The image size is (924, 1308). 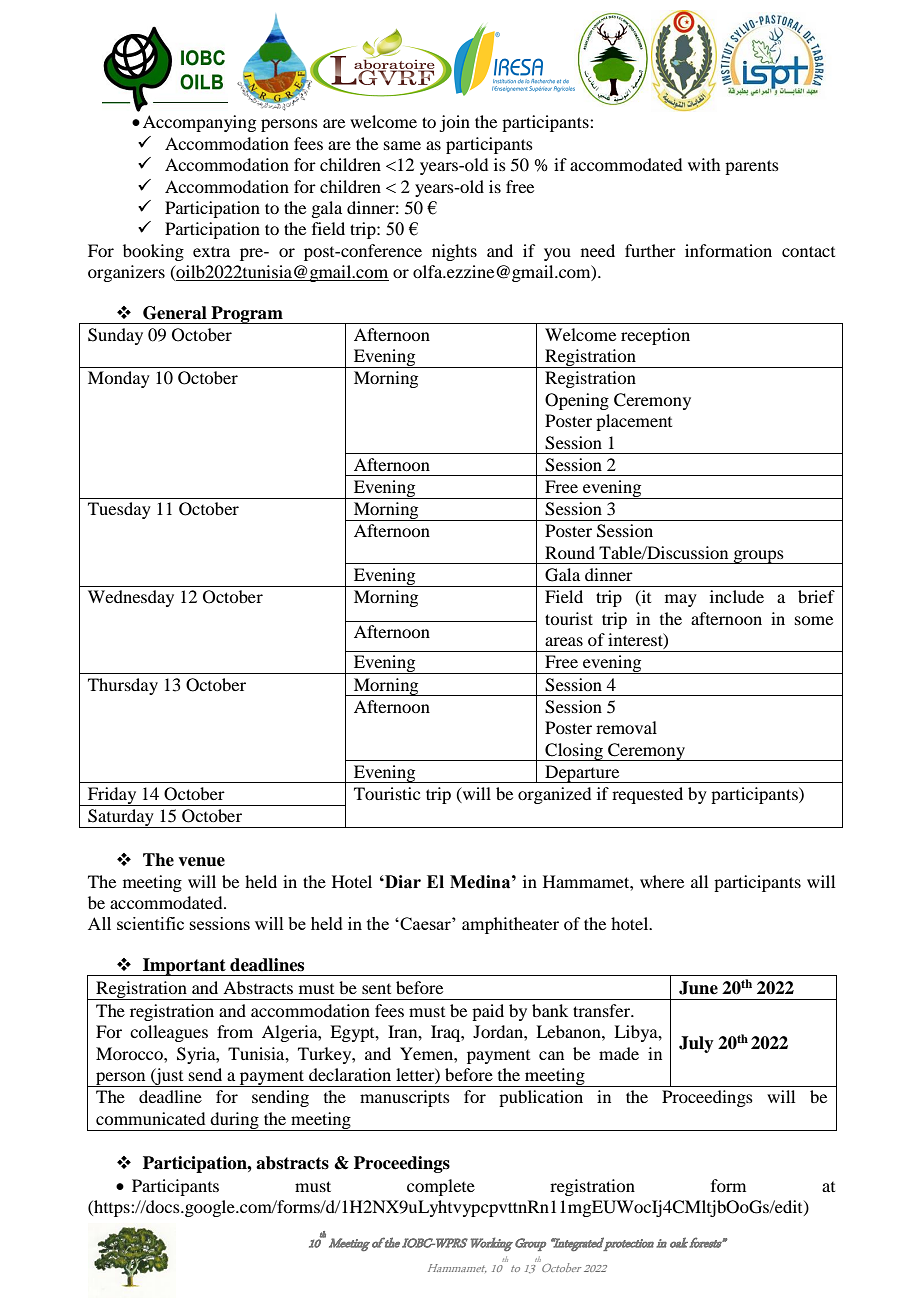 What do you see at coordinates (564, 641) in the image?
I see `areas` at bounding box center [564, 641].
